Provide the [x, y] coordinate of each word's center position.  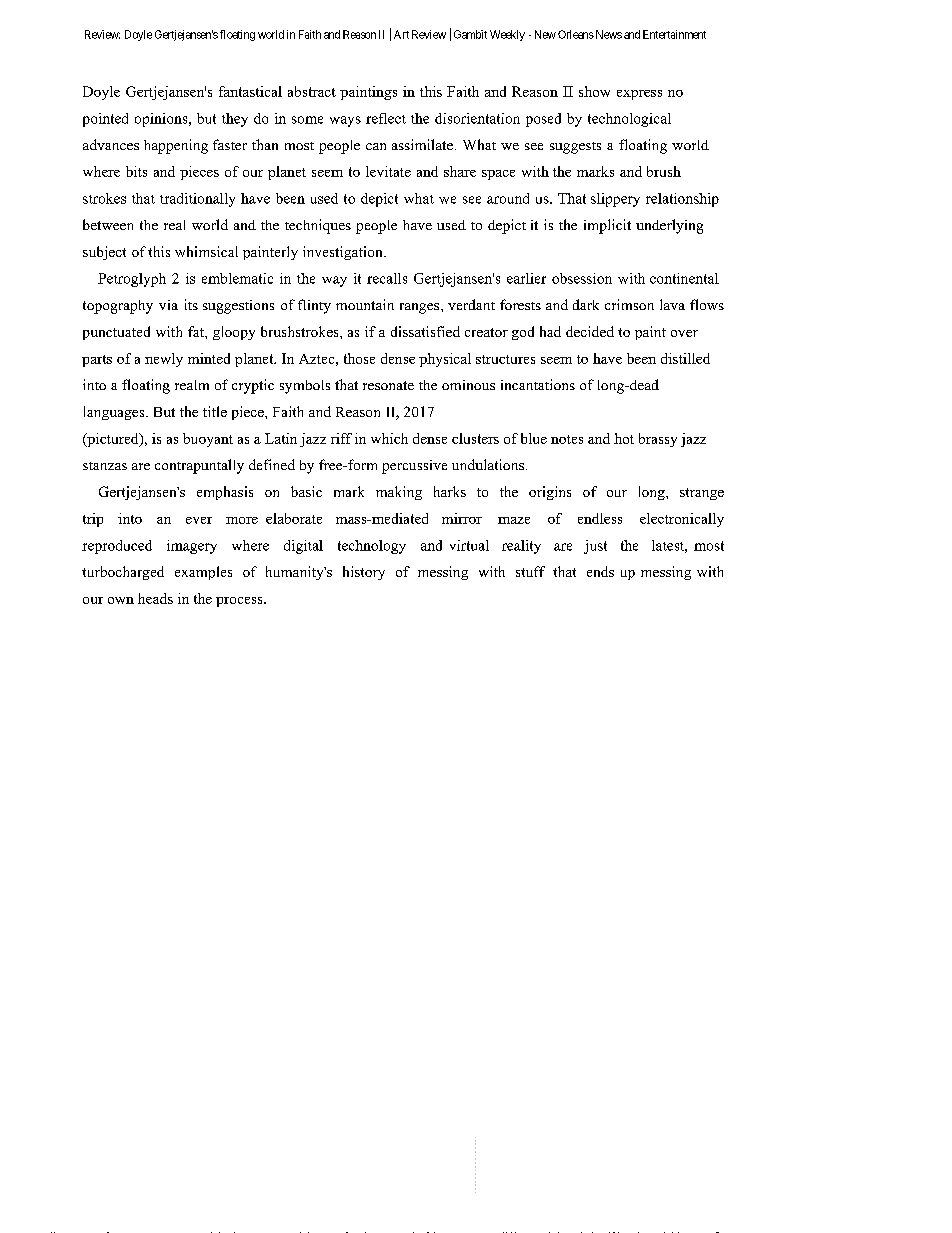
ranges [421, 308]
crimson [629, 304]
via [168, 305]
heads [155, 598]
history [364, 573]
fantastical [250, 91]
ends [600, 571]
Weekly [507, 35]
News [607, 34]
